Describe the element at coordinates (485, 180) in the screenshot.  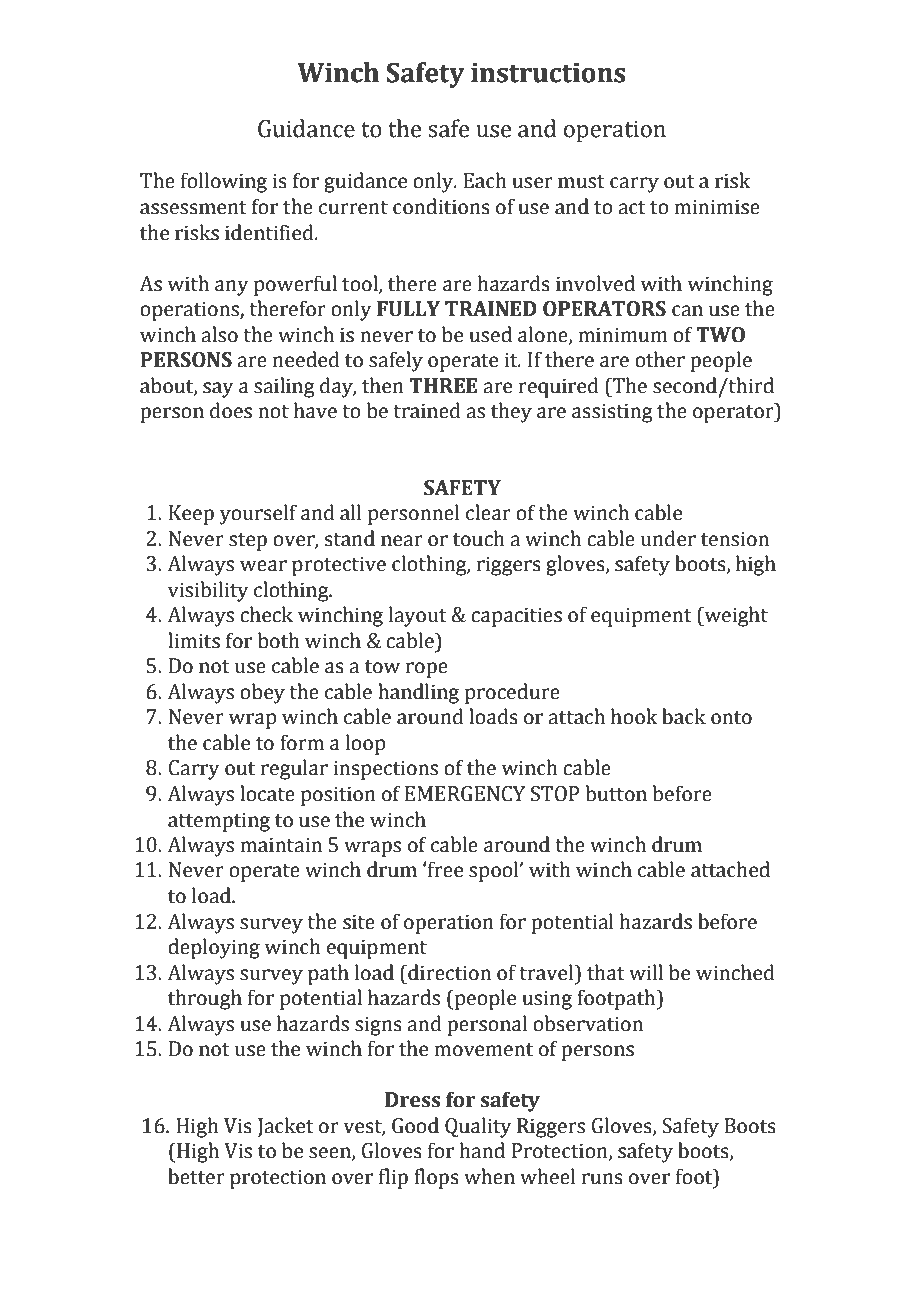
I see `Each` at that location.
